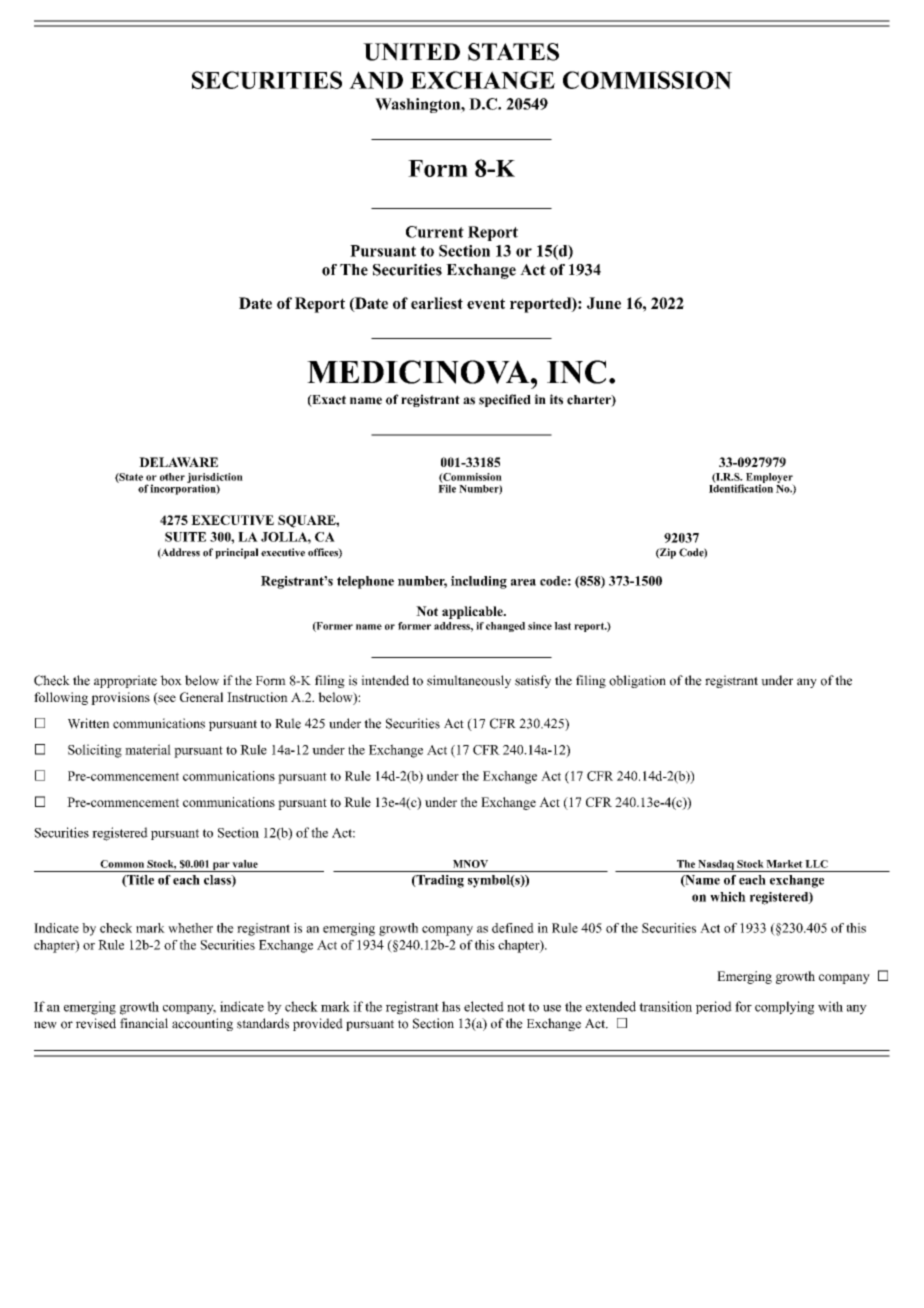 This image has height=1308, width=924. What do you see at coordinates (144, 1023) in the image?
I see `financial` at bounding box center [144, 1023].
